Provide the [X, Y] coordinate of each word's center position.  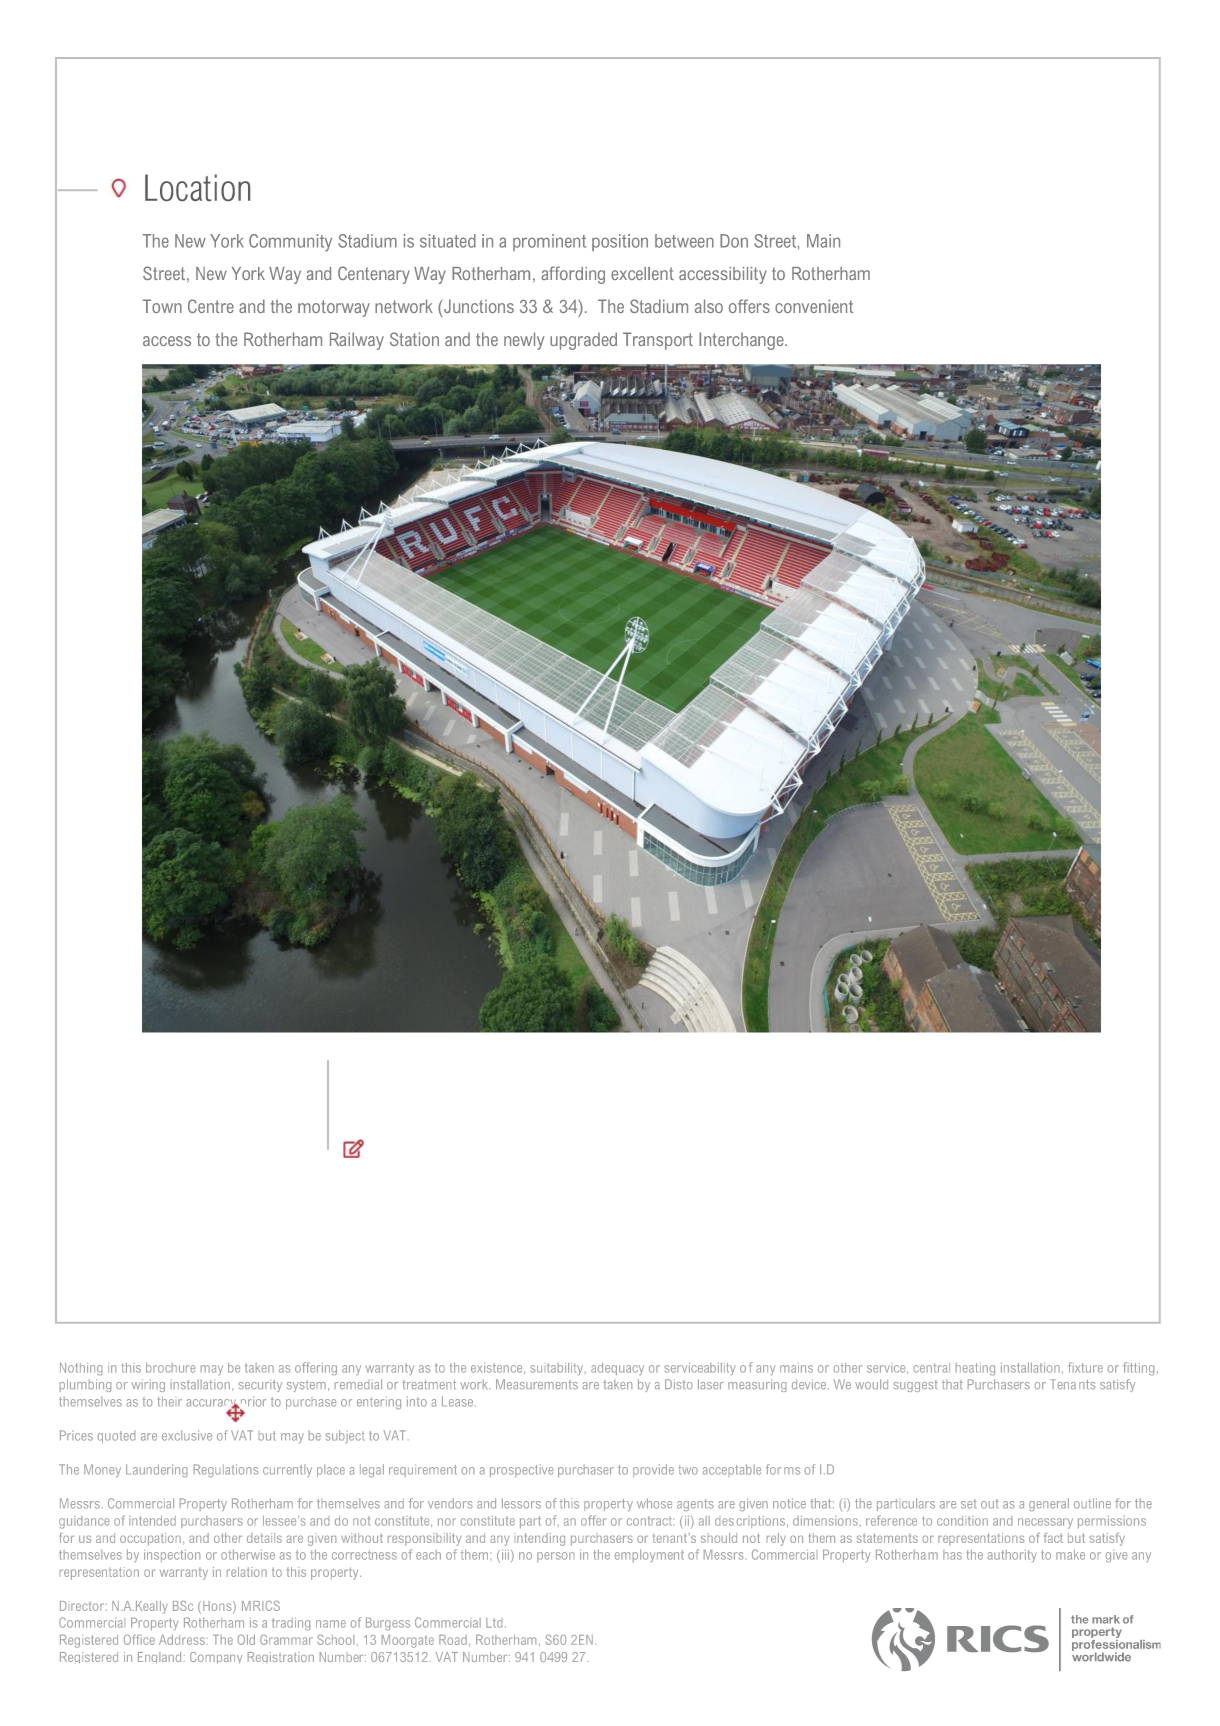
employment [649, 1556]
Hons [218, 1607]
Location [197, 187]
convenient [814, 306]
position [620, 242]
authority [1012, 1556]
